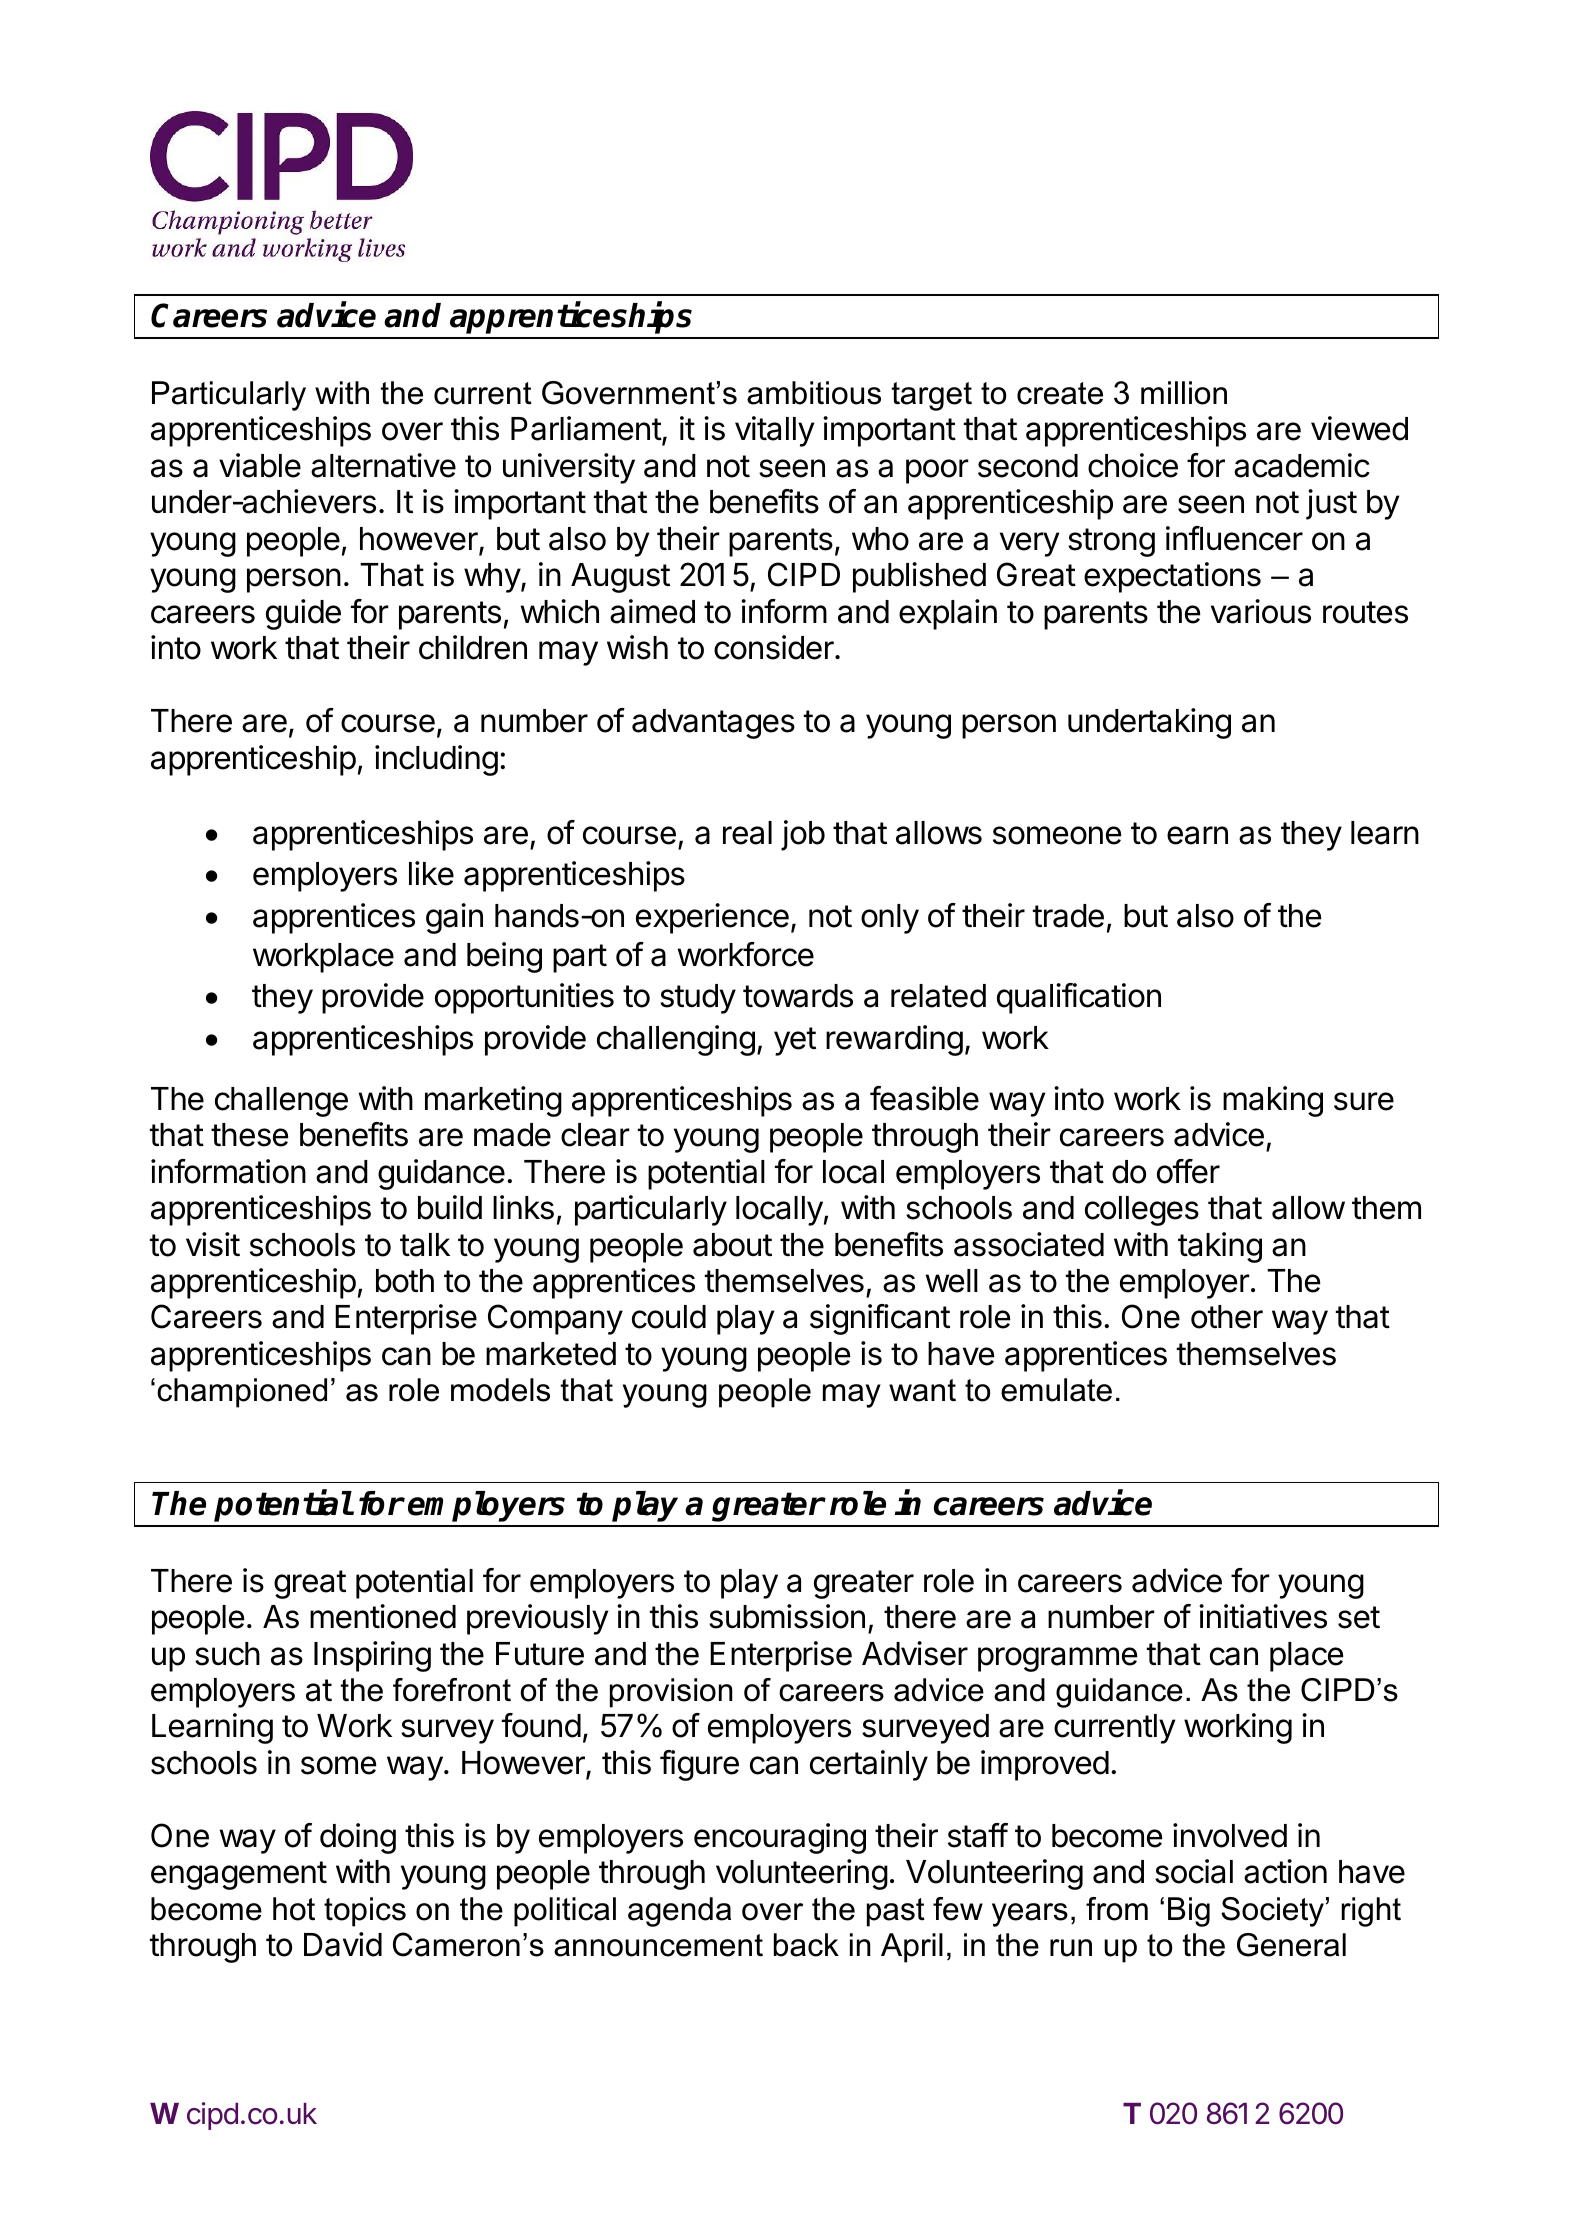 The image size is (1573, 2225). I want to click on back, so click(806, 1945).
